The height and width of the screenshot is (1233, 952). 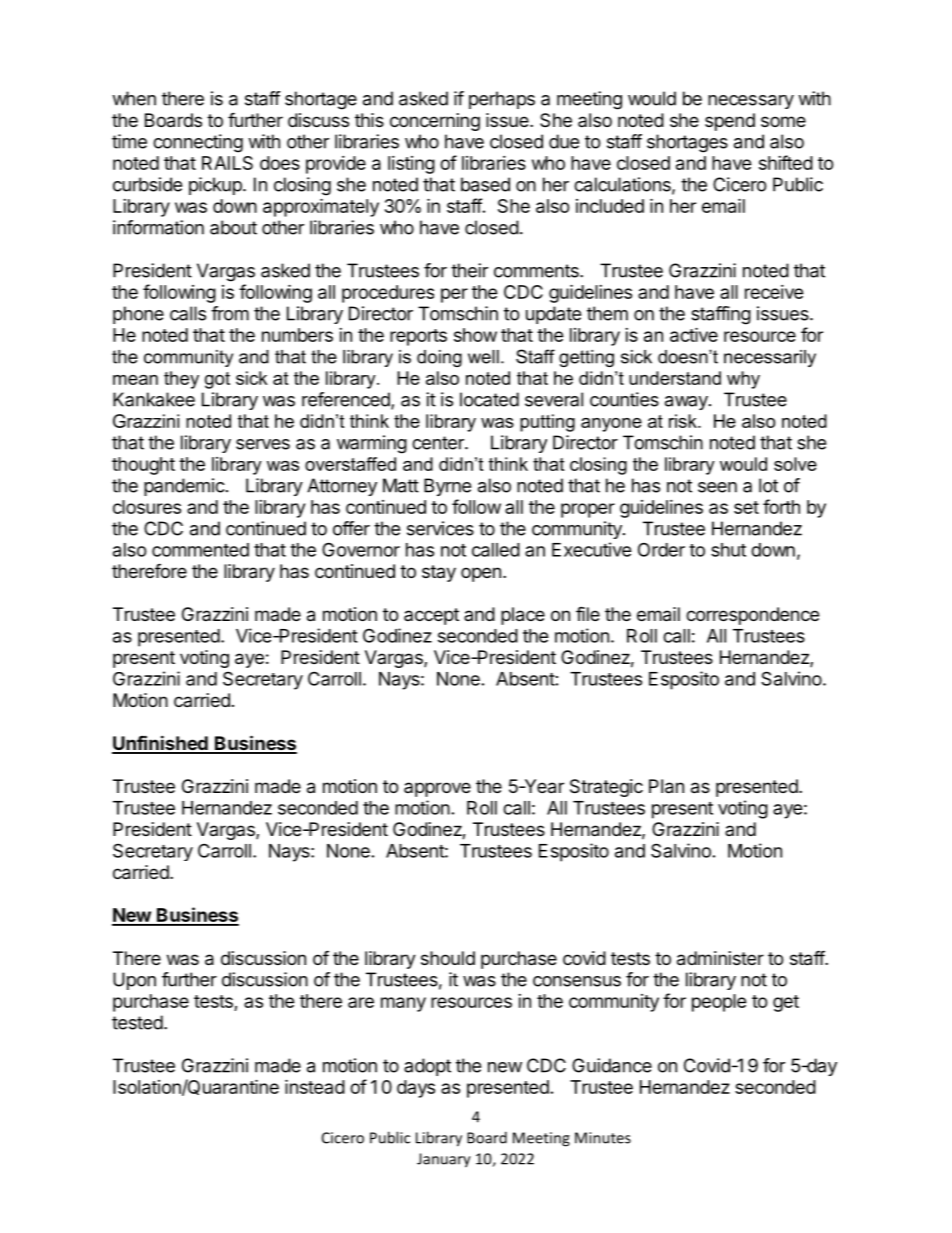 What do you see at coordinates (315, 1086) in the screenshot?
I see `instead` at bounding box center [315, 1086].
